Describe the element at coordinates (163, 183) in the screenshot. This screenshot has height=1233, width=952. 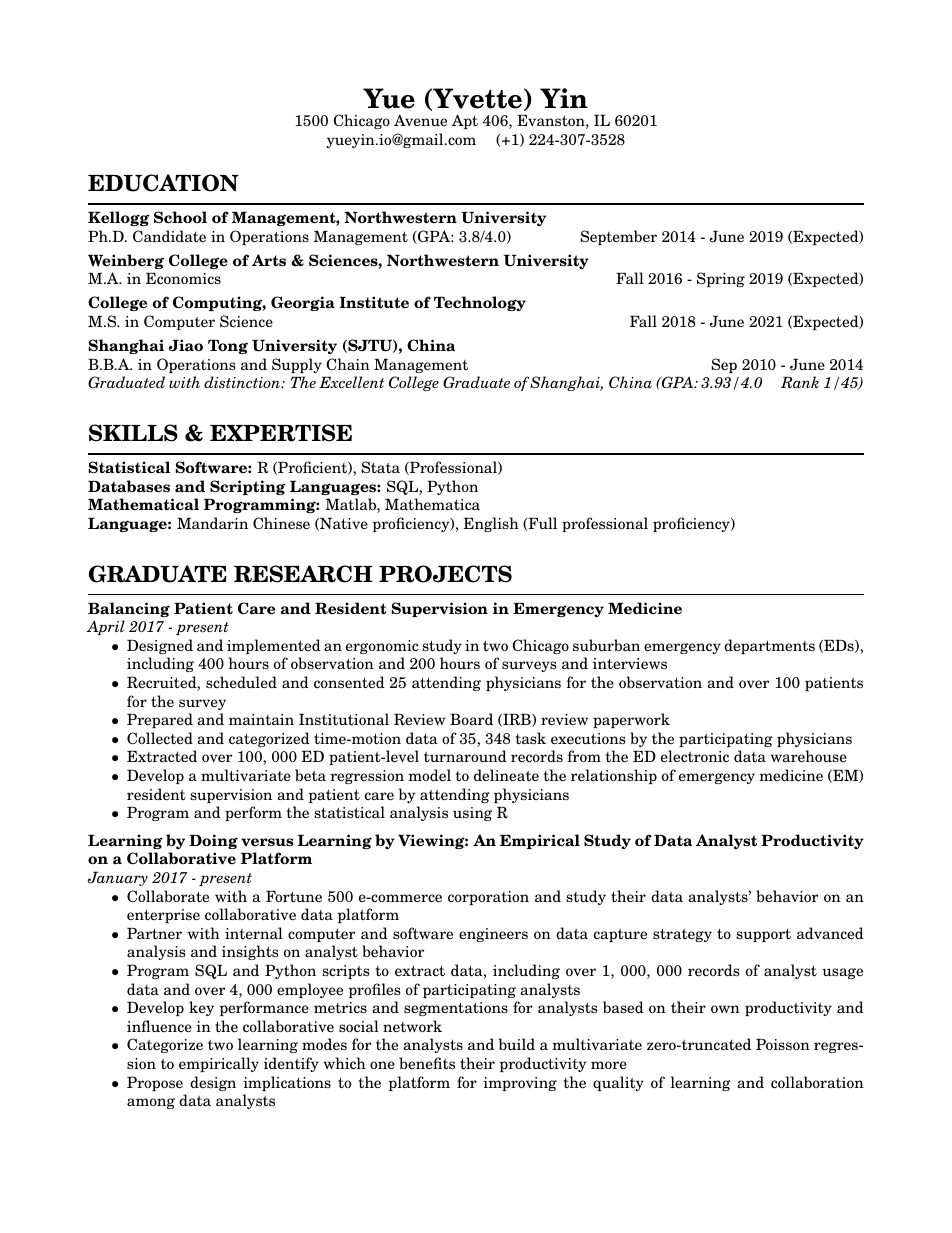
I see `EDUCATION` at that location.
